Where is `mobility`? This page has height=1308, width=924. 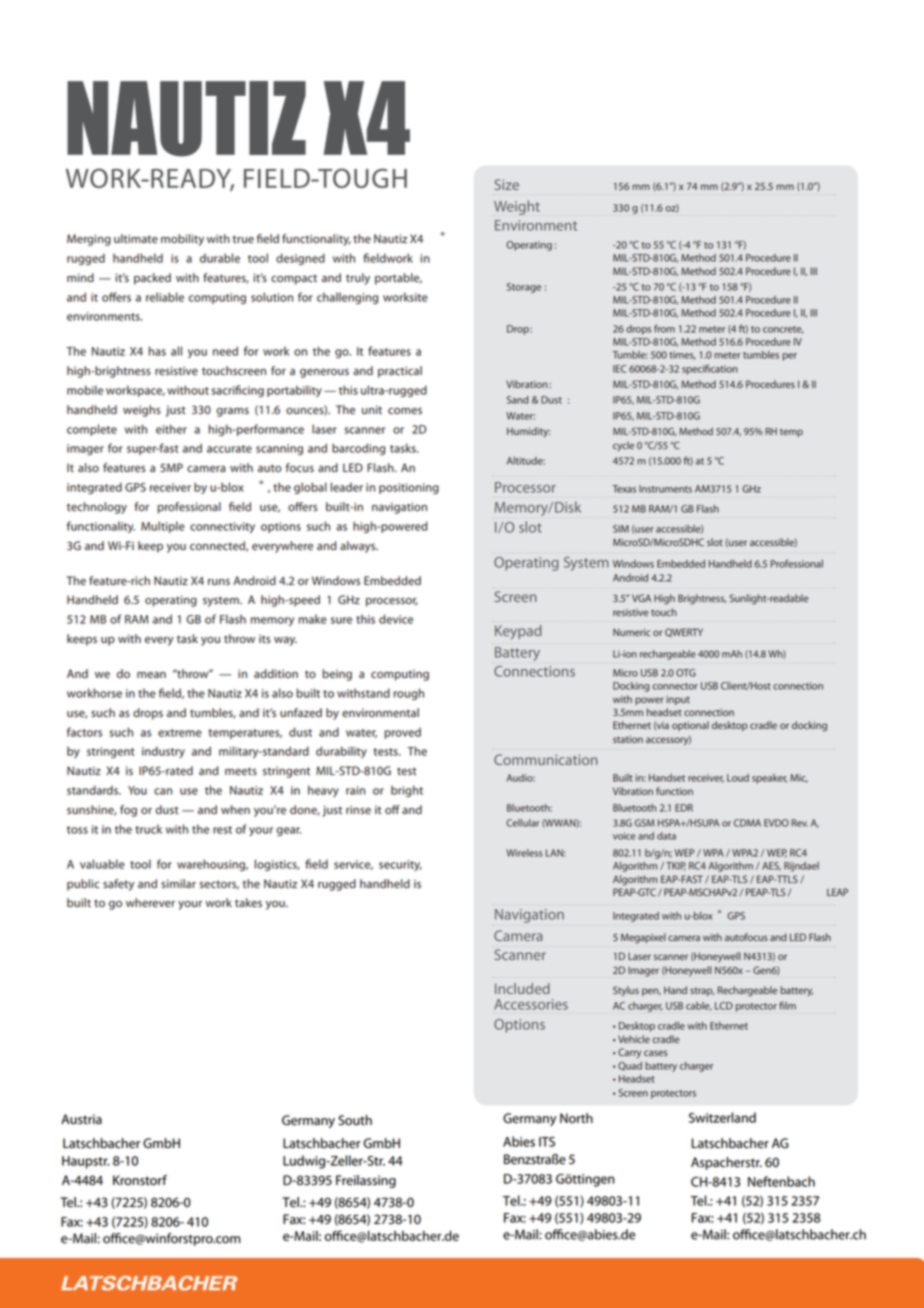
mobility is located at coordinates (182, 240).
